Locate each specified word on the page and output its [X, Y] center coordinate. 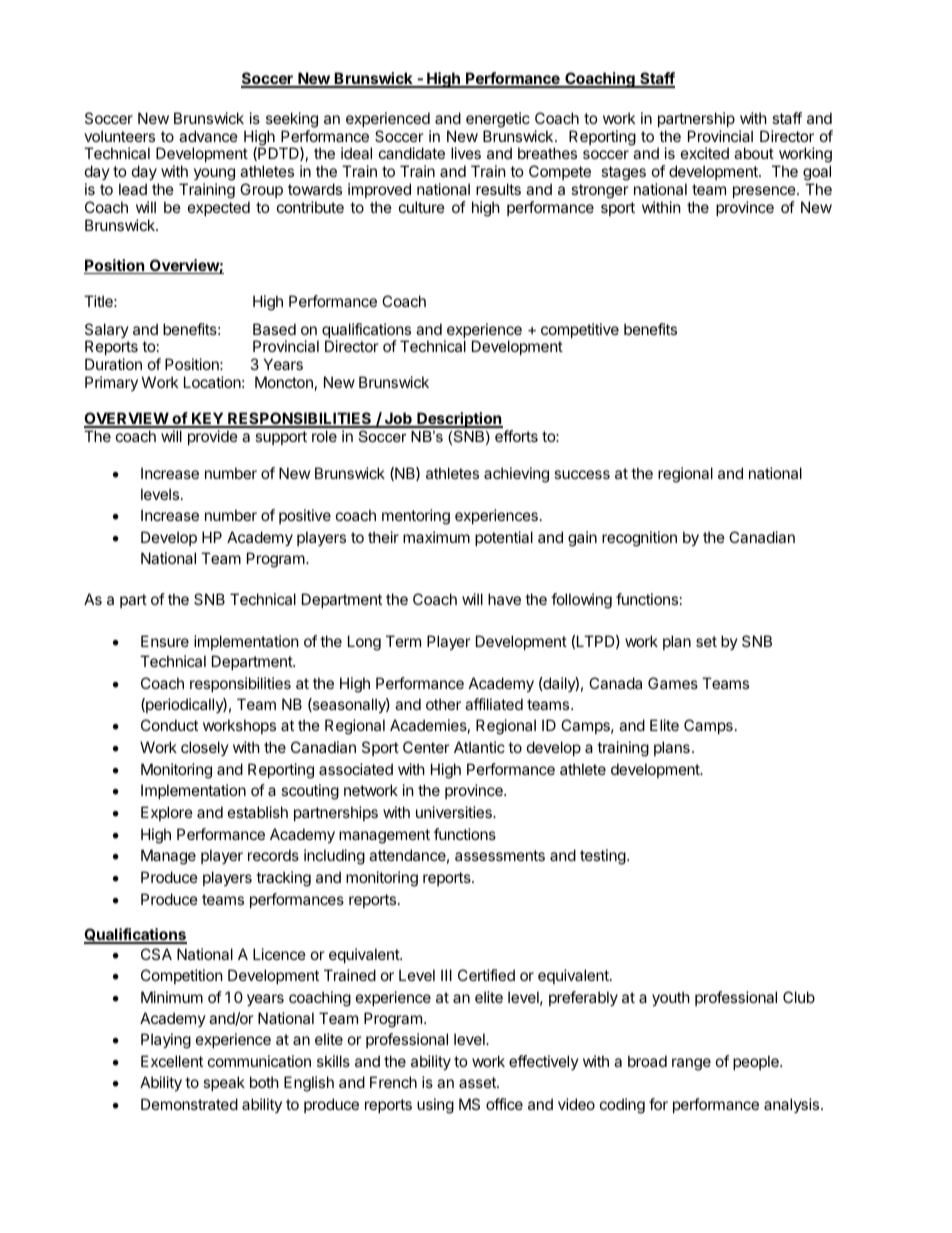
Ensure [165, 641]
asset [478, 1082]
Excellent [172, 1061]
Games [673, 683]
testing [603, 857]
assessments [500, 855]
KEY [207, 419]
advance [208, 136]
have [504, 599]
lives [466, 153]
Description [459, 420]
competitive [580, 330]
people [757, 1062]
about [754, 153]
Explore [167, 813]
